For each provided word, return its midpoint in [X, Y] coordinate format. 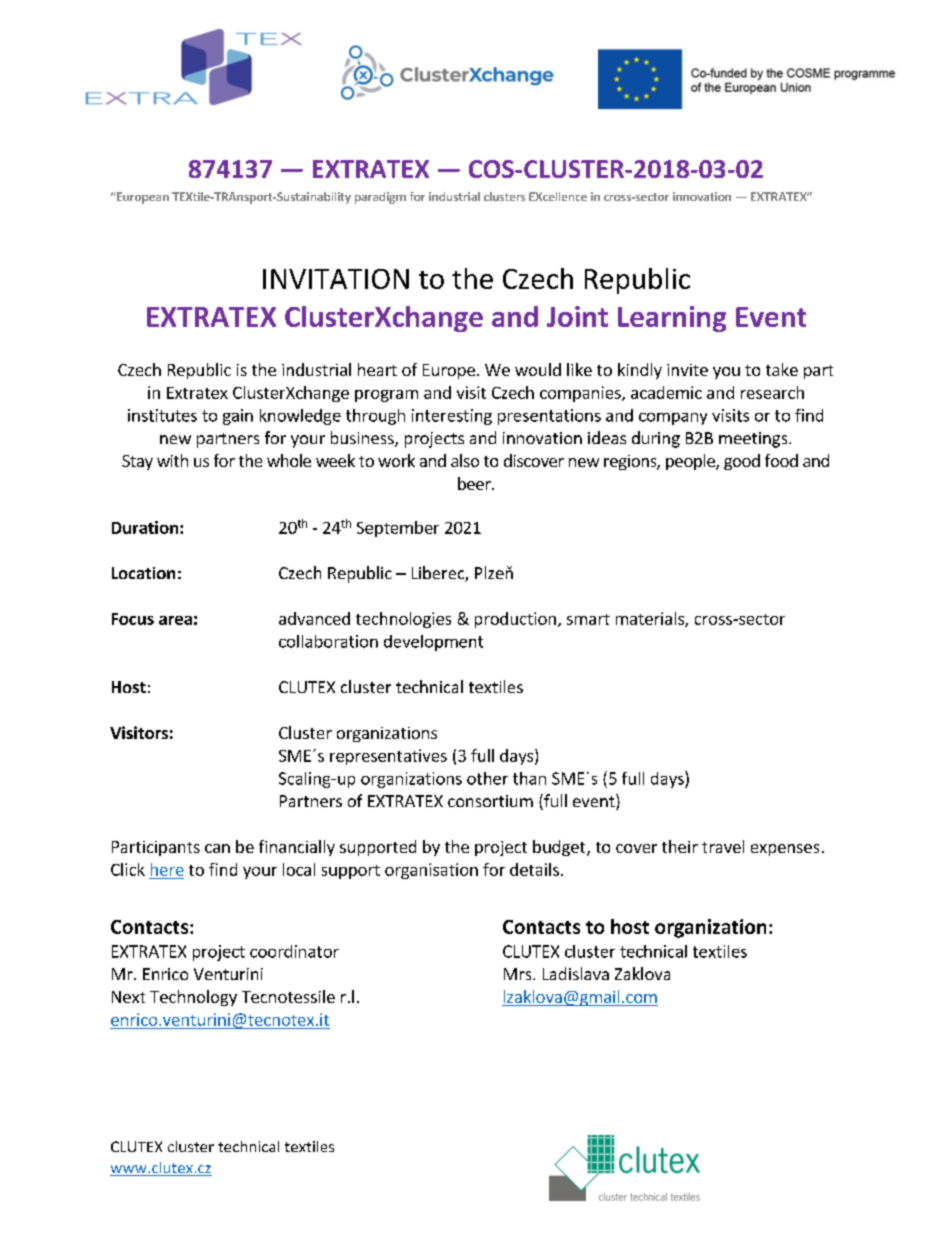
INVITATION [336, 279]
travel [723, 846]
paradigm [380, 198]
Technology [193, 998]
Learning [672, 319]
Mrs [519, 974]
